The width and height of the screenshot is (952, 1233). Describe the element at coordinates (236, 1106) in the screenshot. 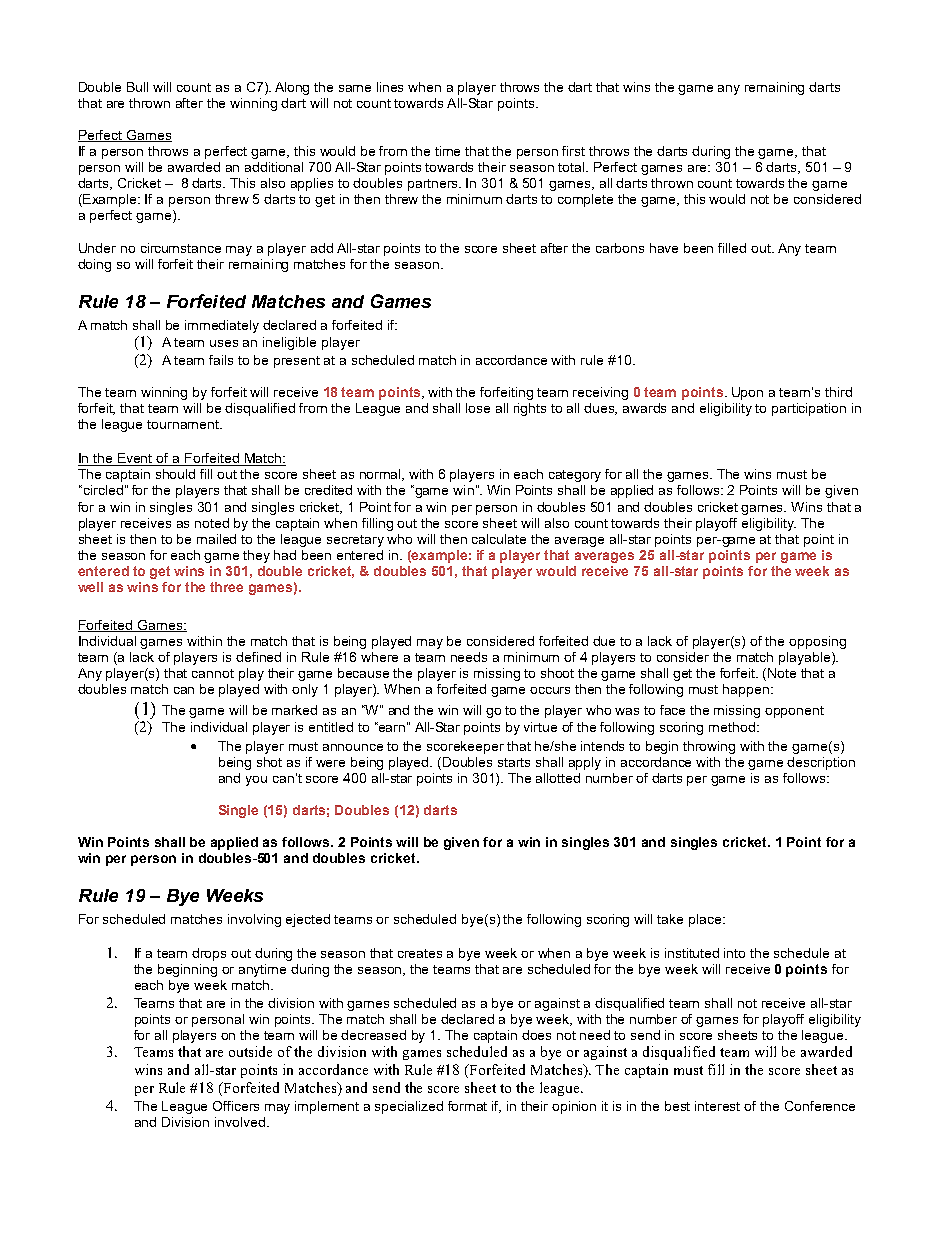

I see `Officers` at that location.
